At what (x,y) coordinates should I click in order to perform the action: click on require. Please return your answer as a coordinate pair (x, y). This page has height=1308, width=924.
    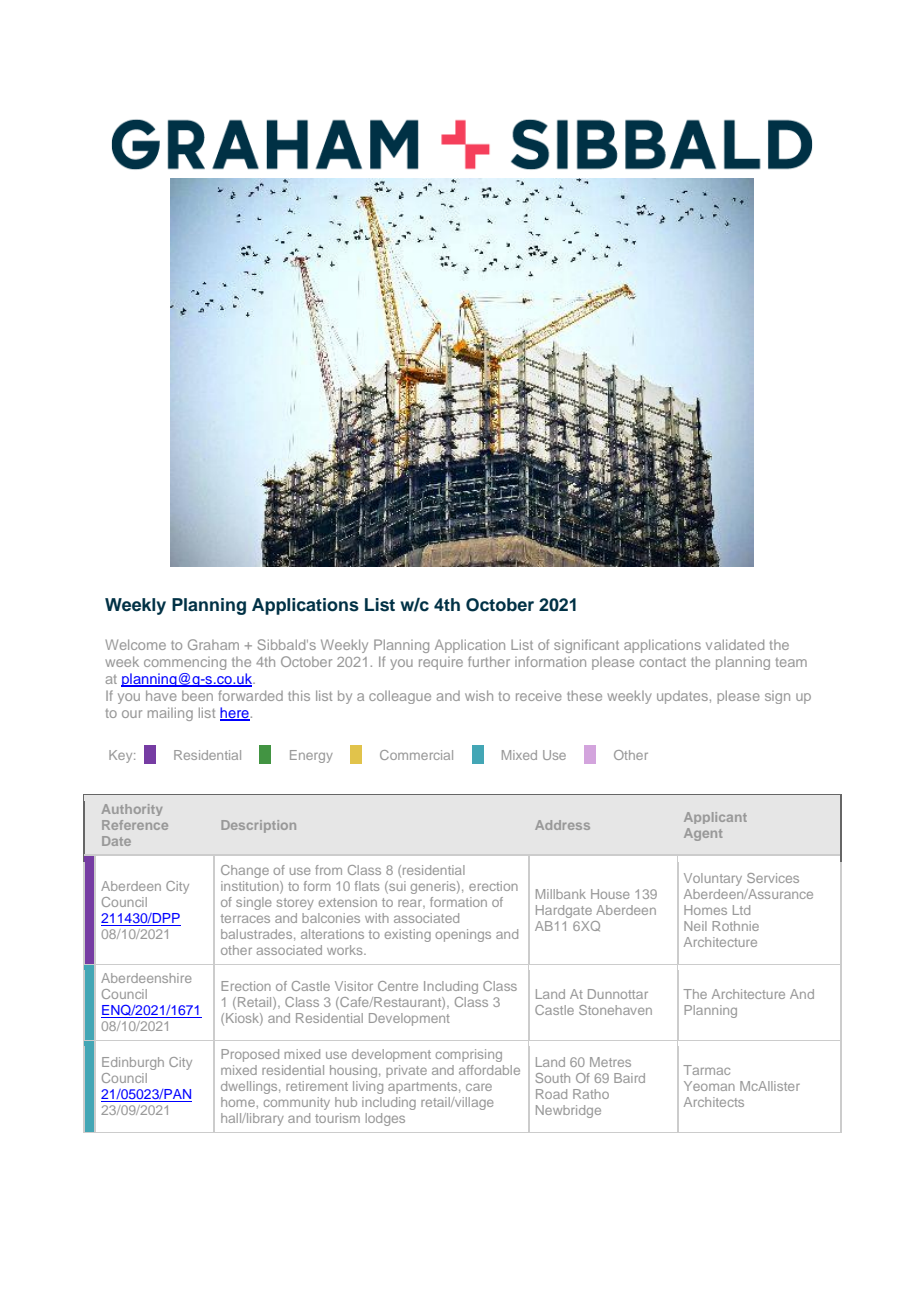
    Looking at the image, I should click on (441, 663).
